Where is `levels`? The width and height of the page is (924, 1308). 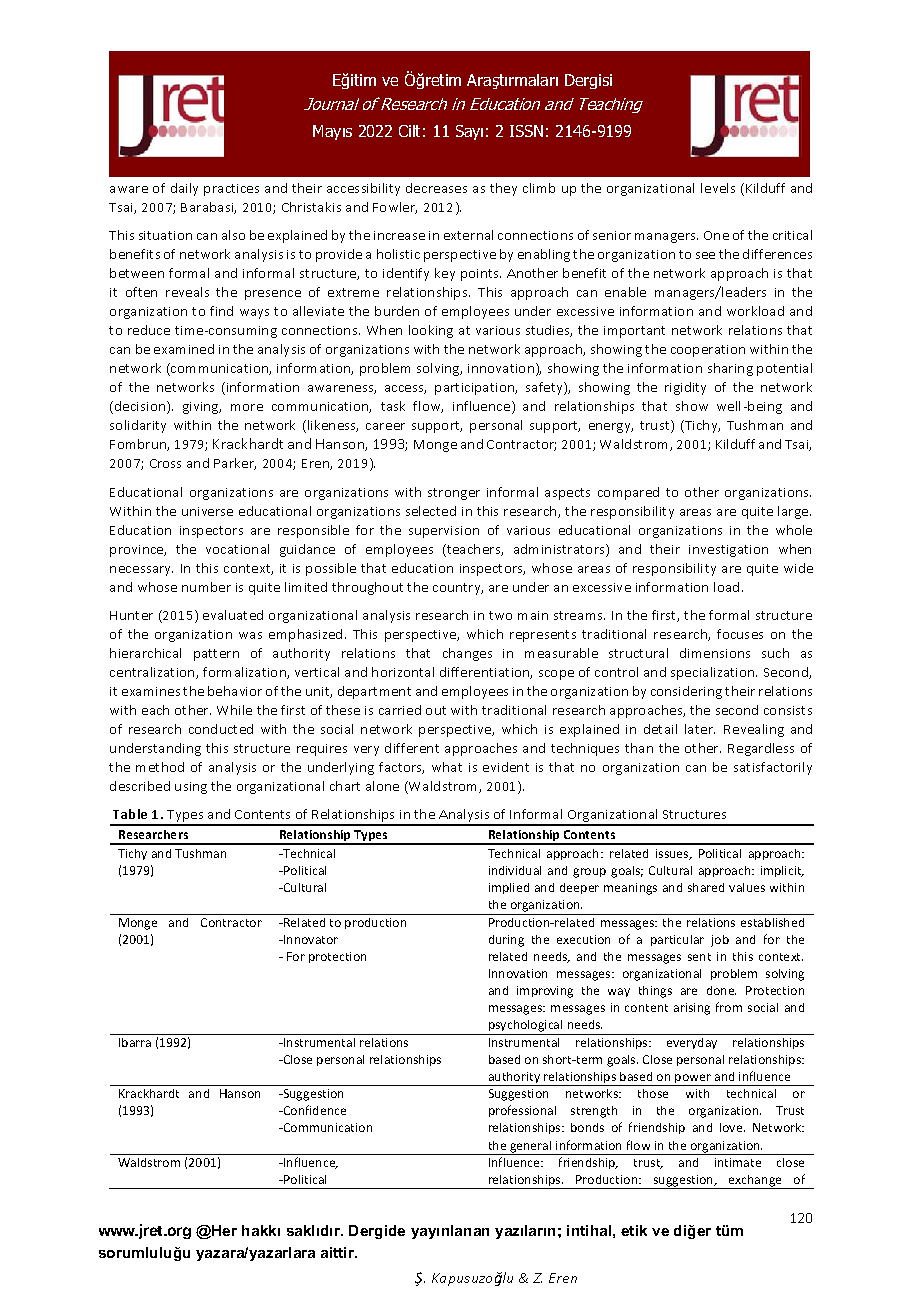
levels is located at coordinates (718, 188).
